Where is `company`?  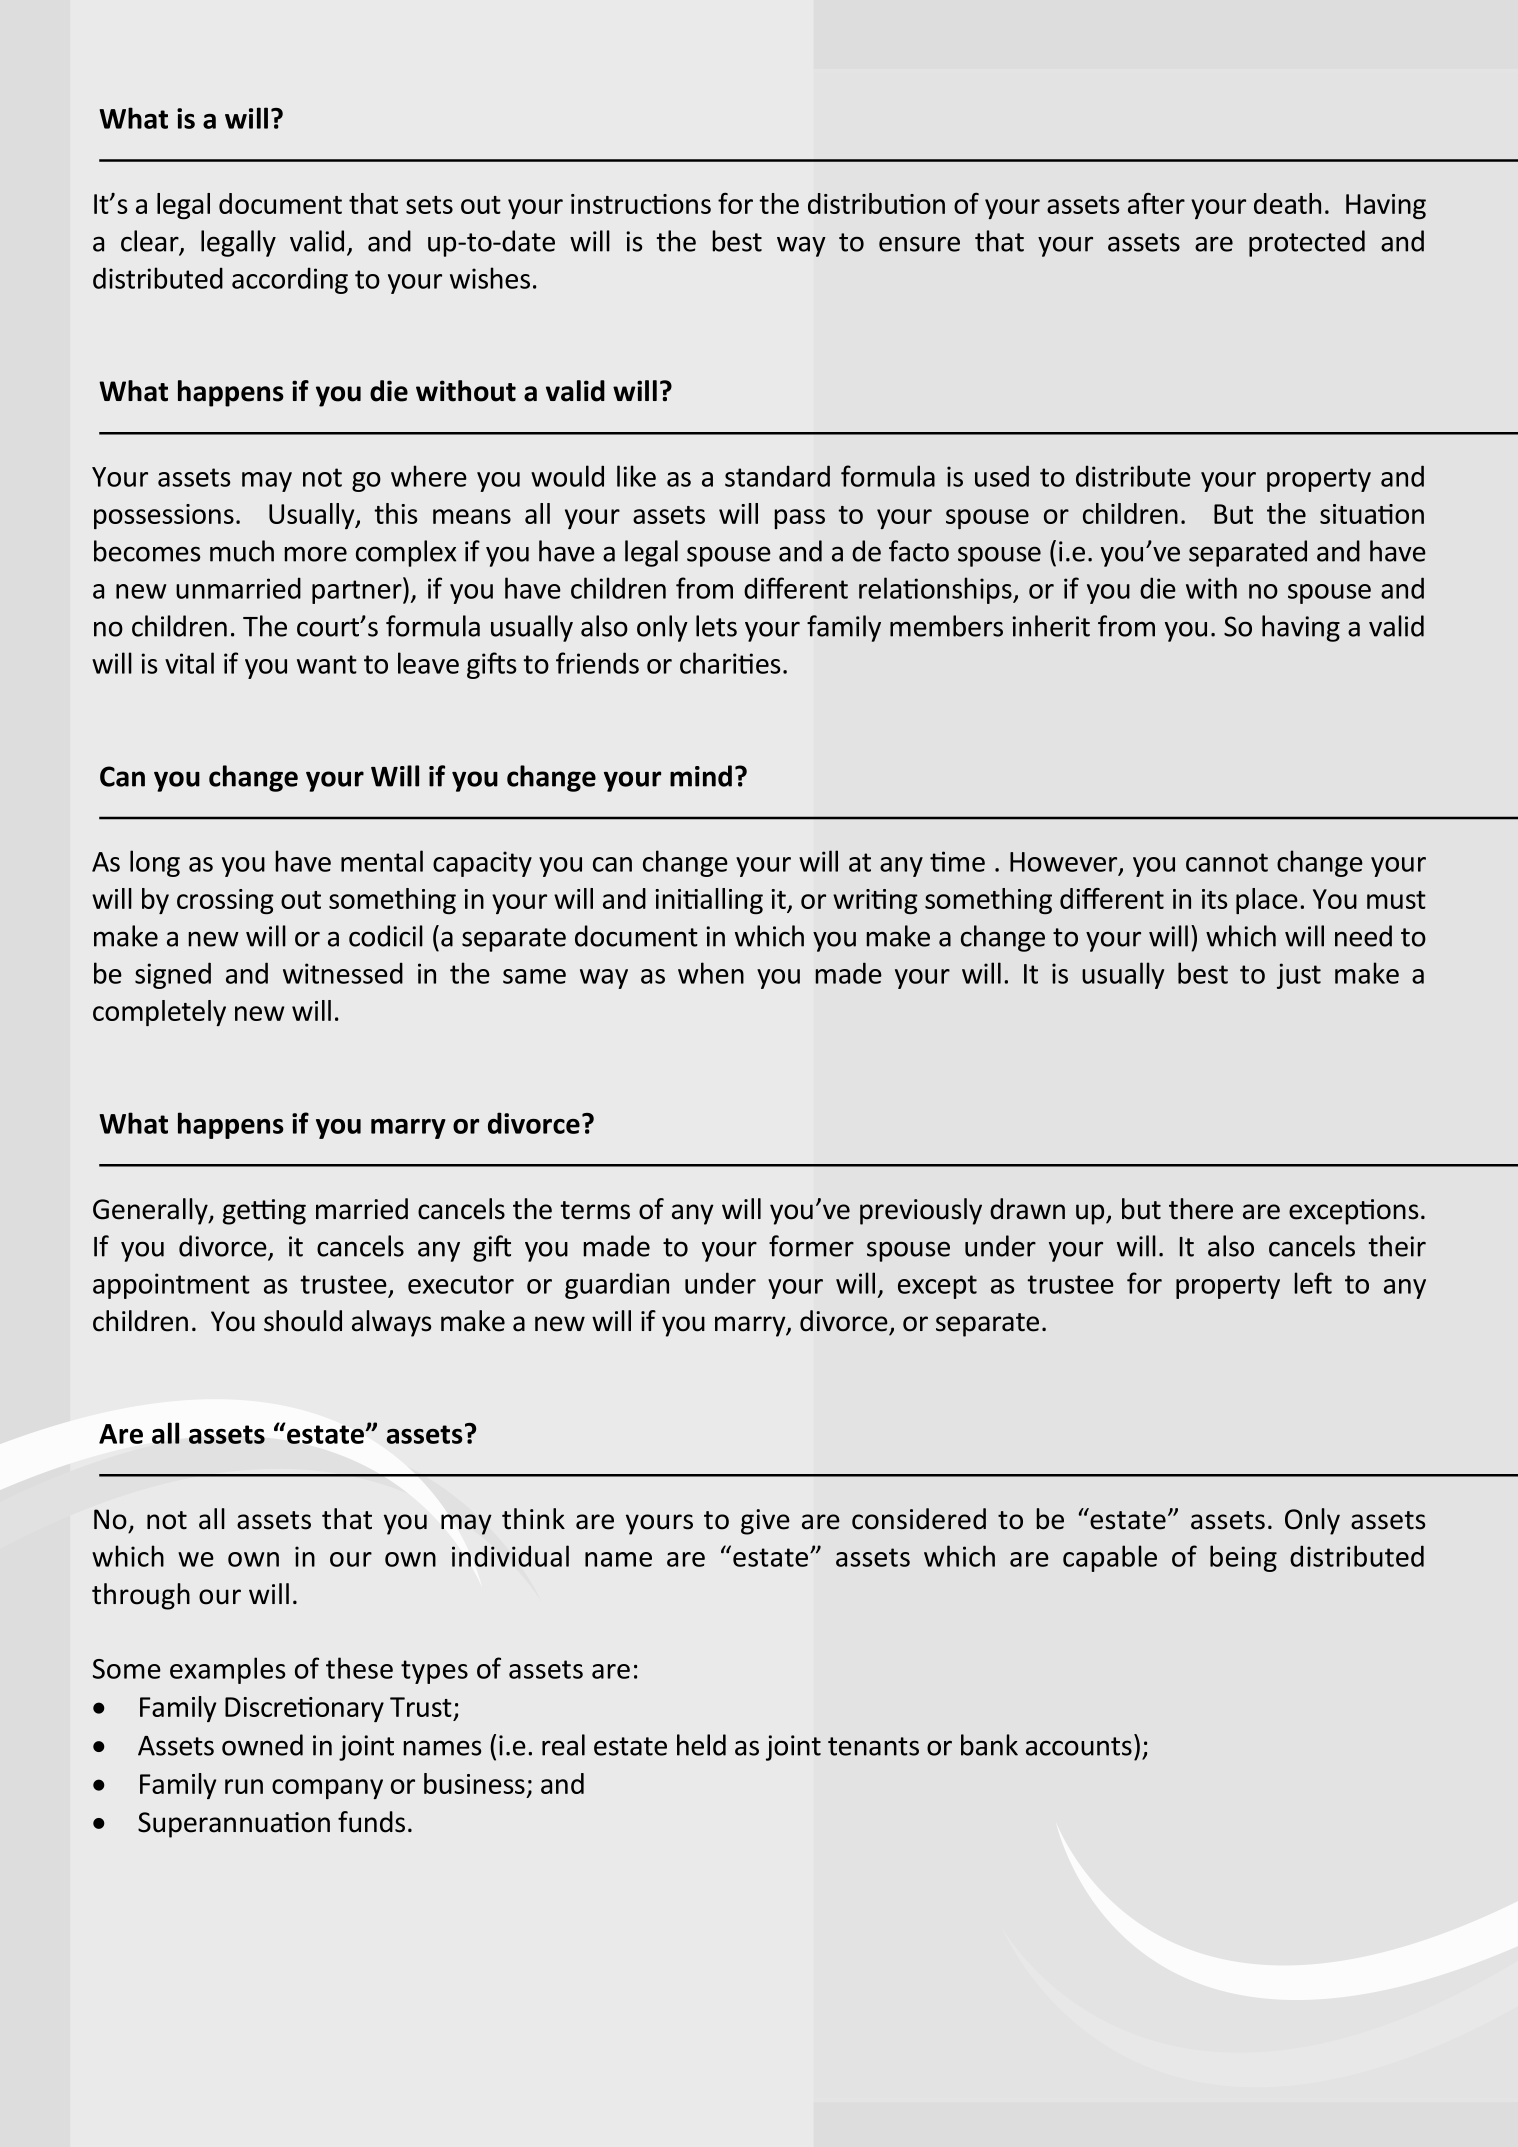 company is located at coordinates (327, 1789).
